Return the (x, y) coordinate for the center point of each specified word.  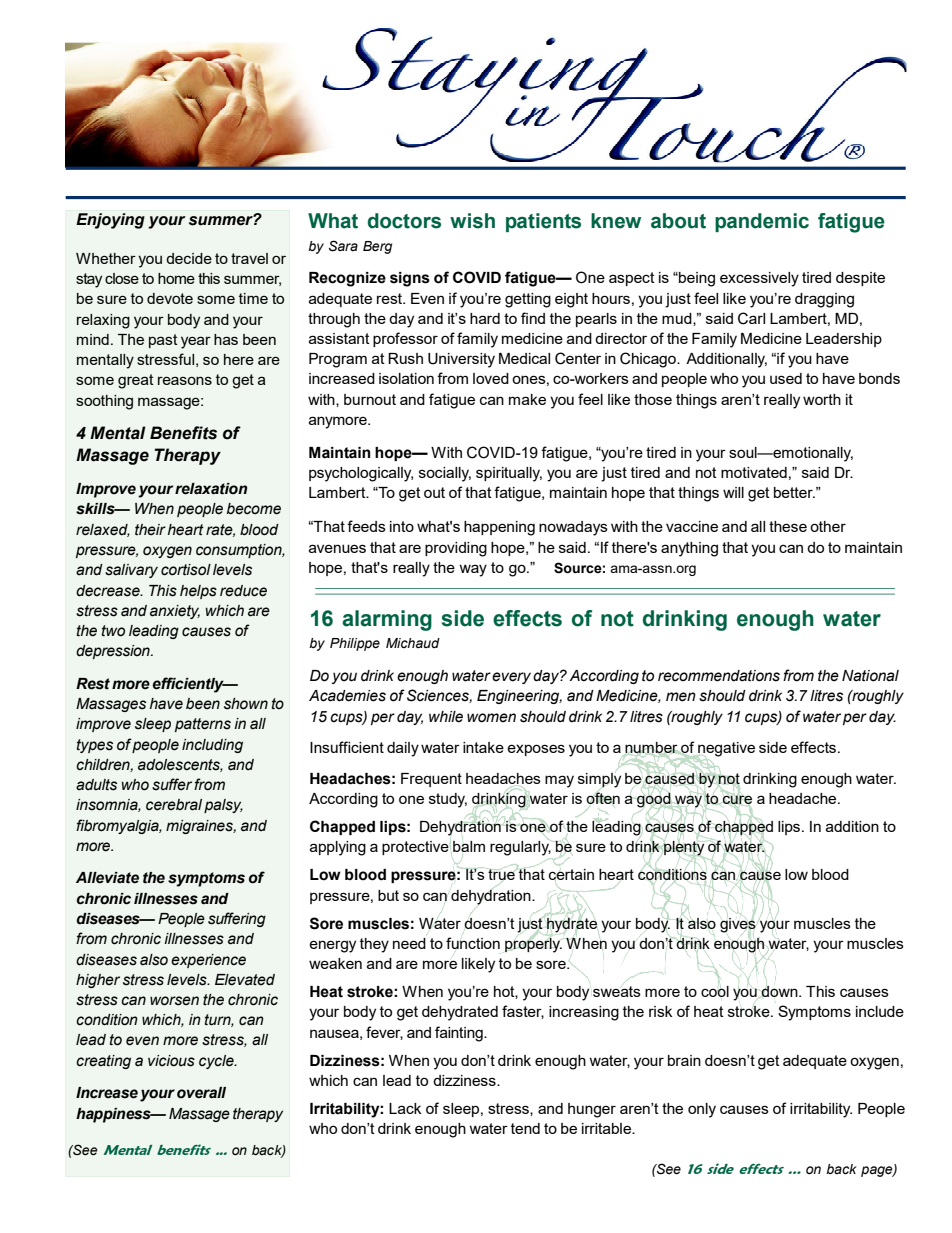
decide (189, 258)
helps (198, 592)
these (788, 526)
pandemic (762, 222)
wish (472, 221)
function (473, 943)
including (212, 746)
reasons (185, 380)
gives (739, 924)
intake (483, 747)
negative (725, 750)
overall (201, 1093)
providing (456, 549)
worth (822, 399)
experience (208, 961)
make (527, 399)
